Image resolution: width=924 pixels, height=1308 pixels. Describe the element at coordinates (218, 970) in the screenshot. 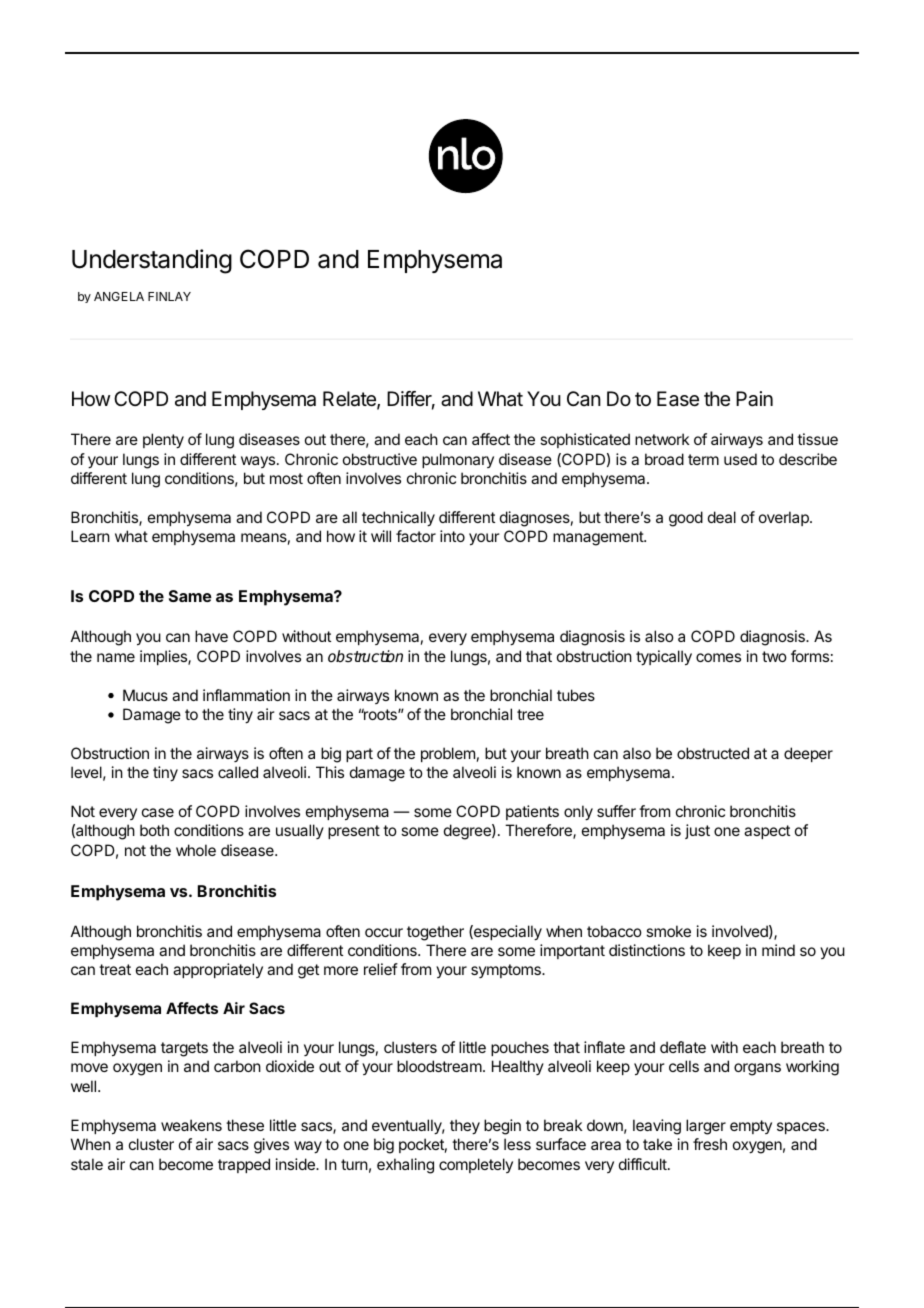

I see `appropriately` at that location.
